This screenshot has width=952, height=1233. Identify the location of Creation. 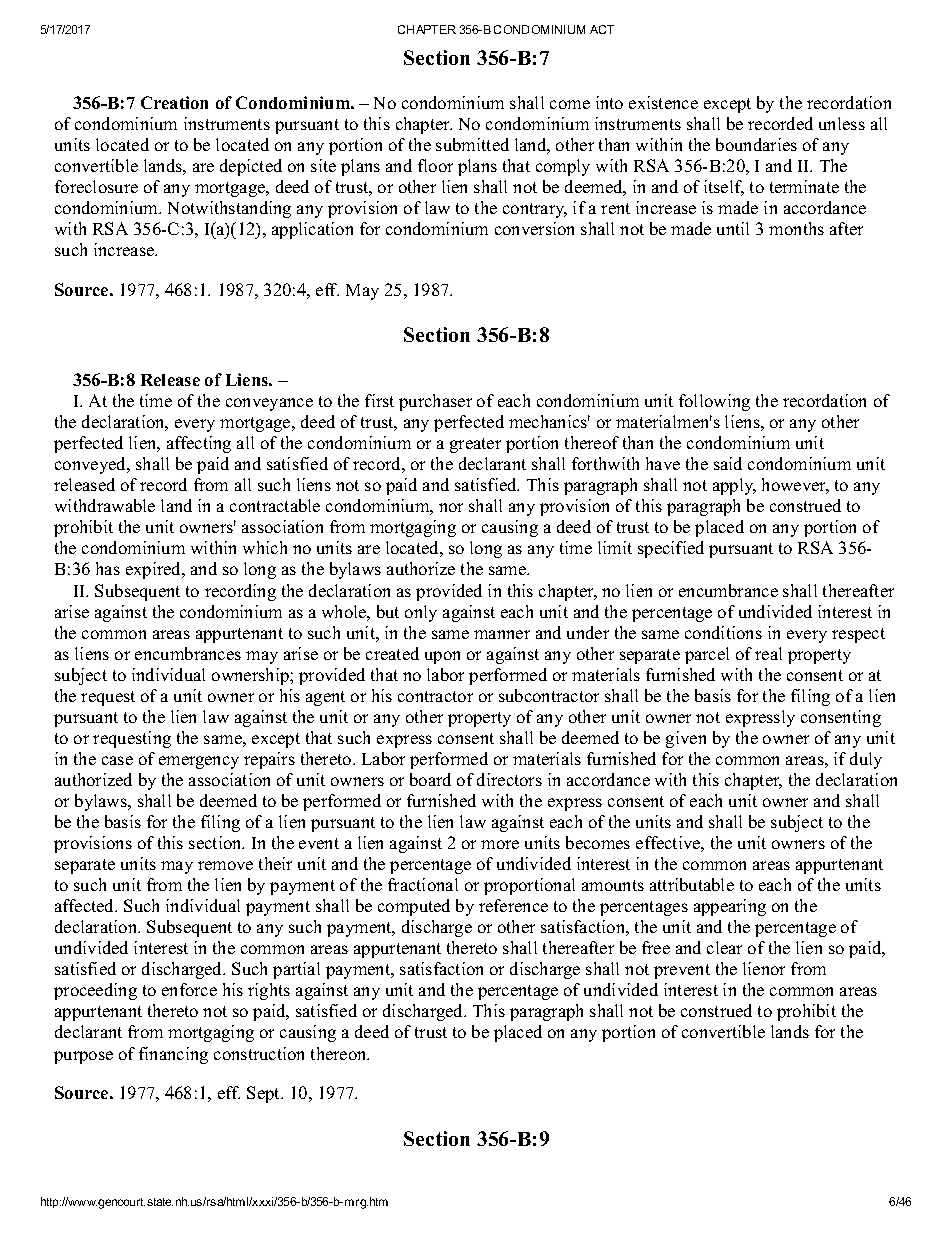
(174, 102).
